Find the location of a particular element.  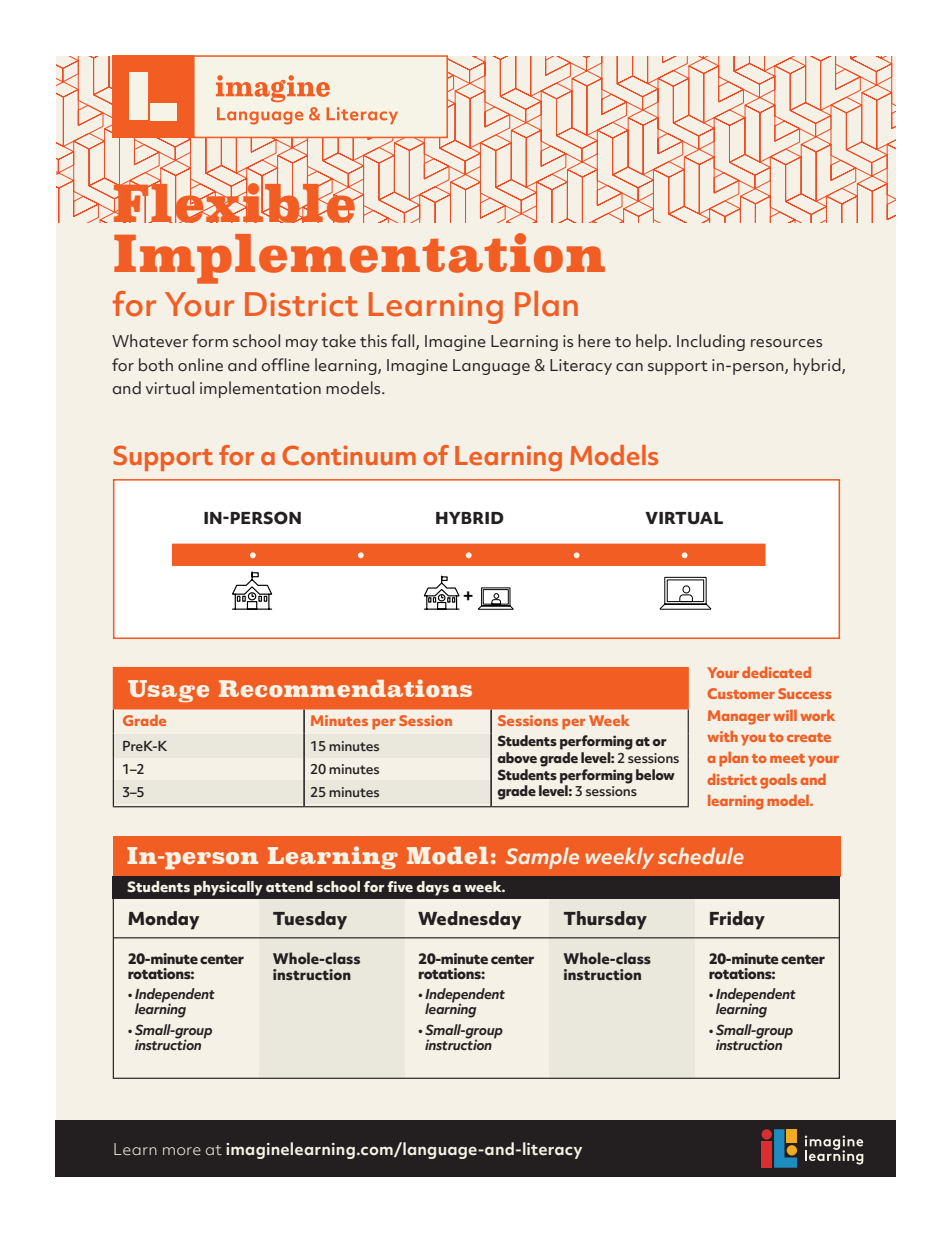

fall is located at coordinates (404, 342).
